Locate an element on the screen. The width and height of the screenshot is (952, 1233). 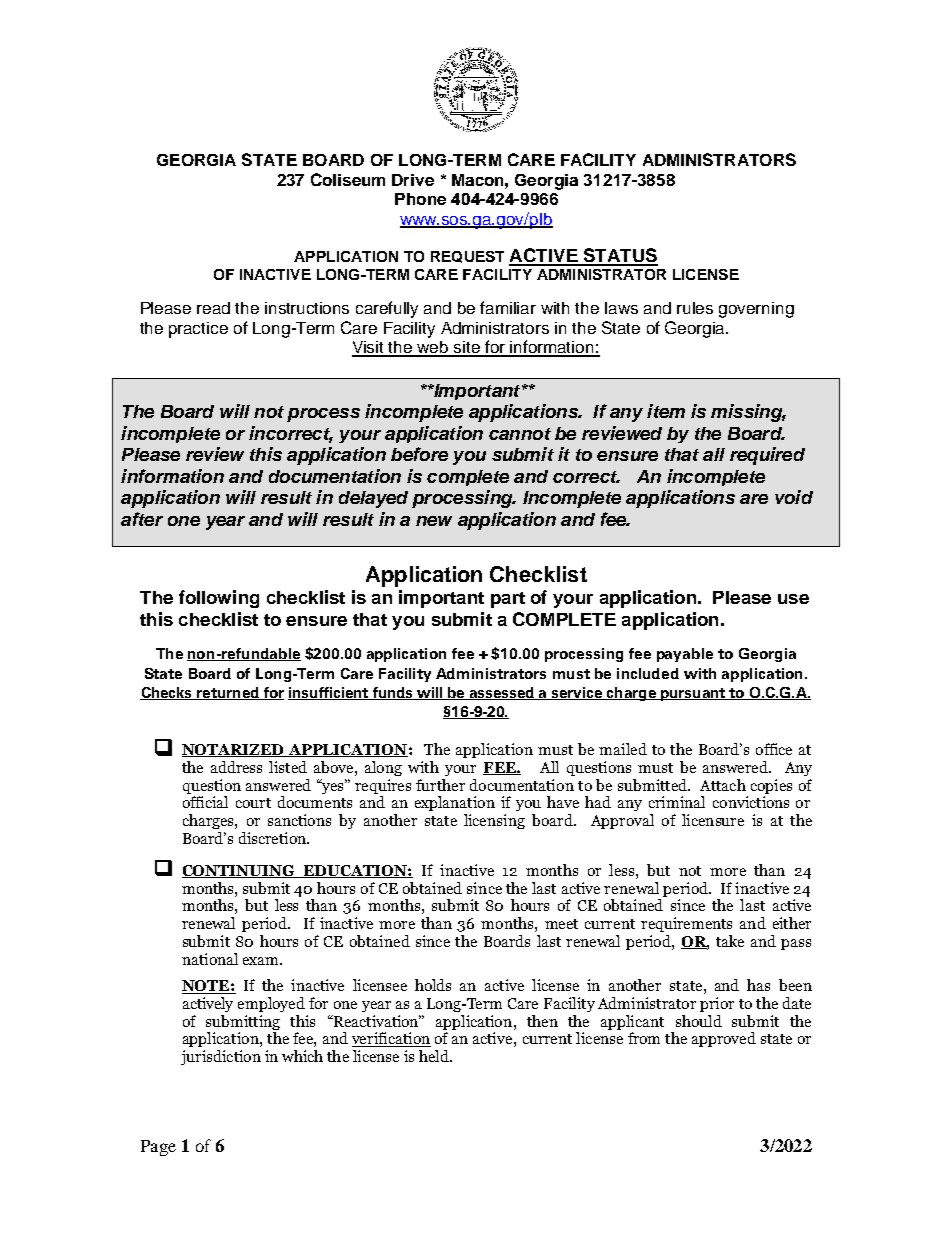
Coliseum is located at coordinates (348, 179).
